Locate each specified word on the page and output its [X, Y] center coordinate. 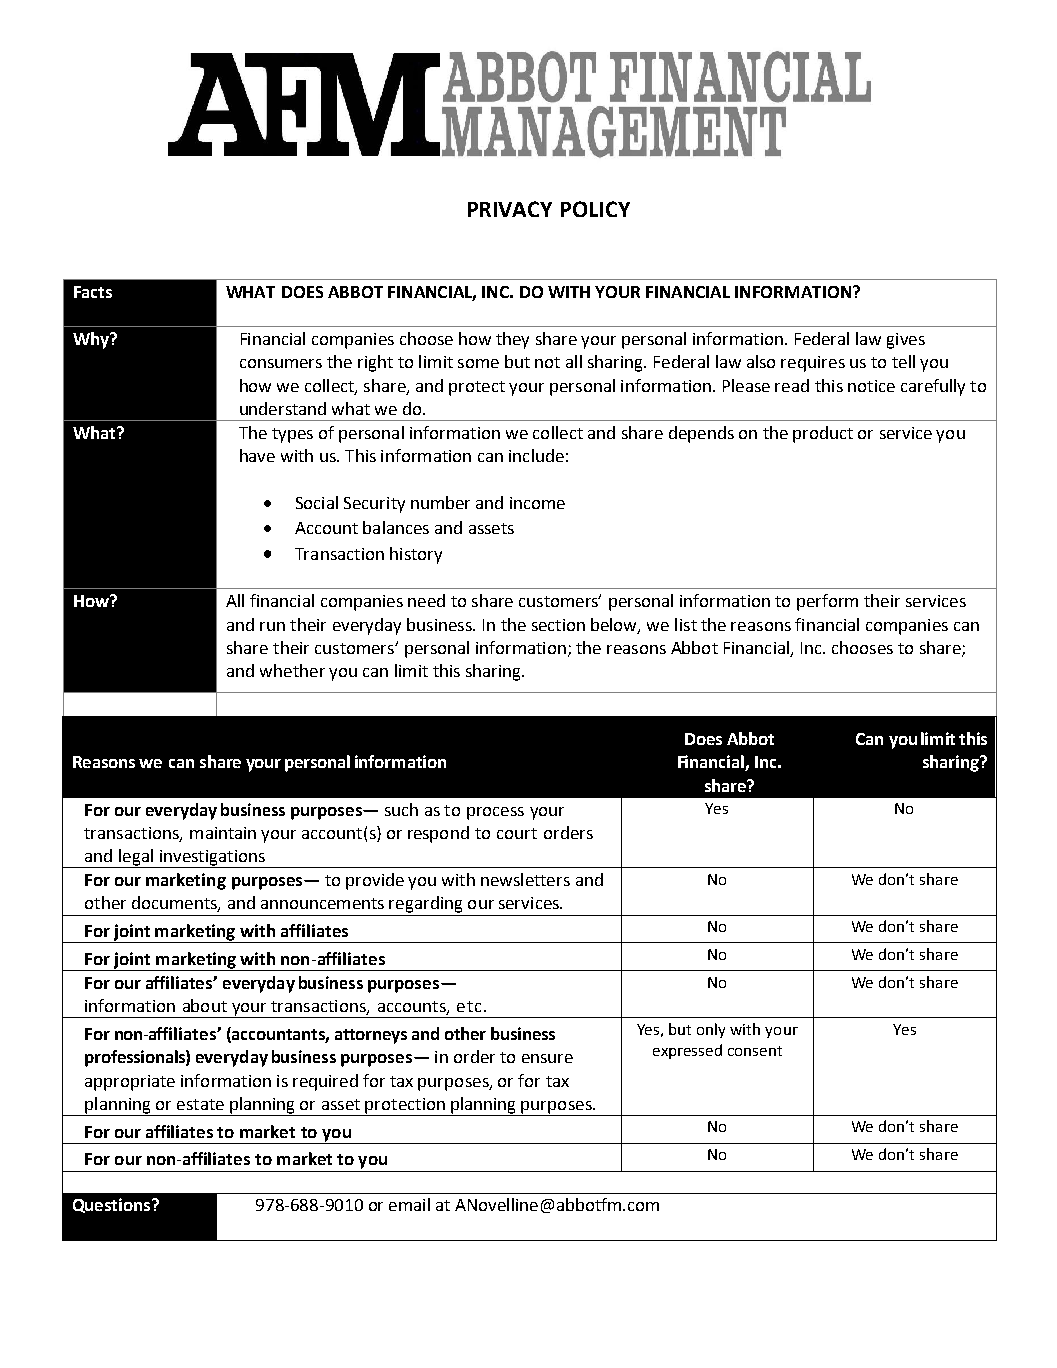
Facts [93, 292]
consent [755, 1051]
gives [906, 341]
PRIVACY [510, 209]
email [409, 1204]
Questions [113, 1205]
